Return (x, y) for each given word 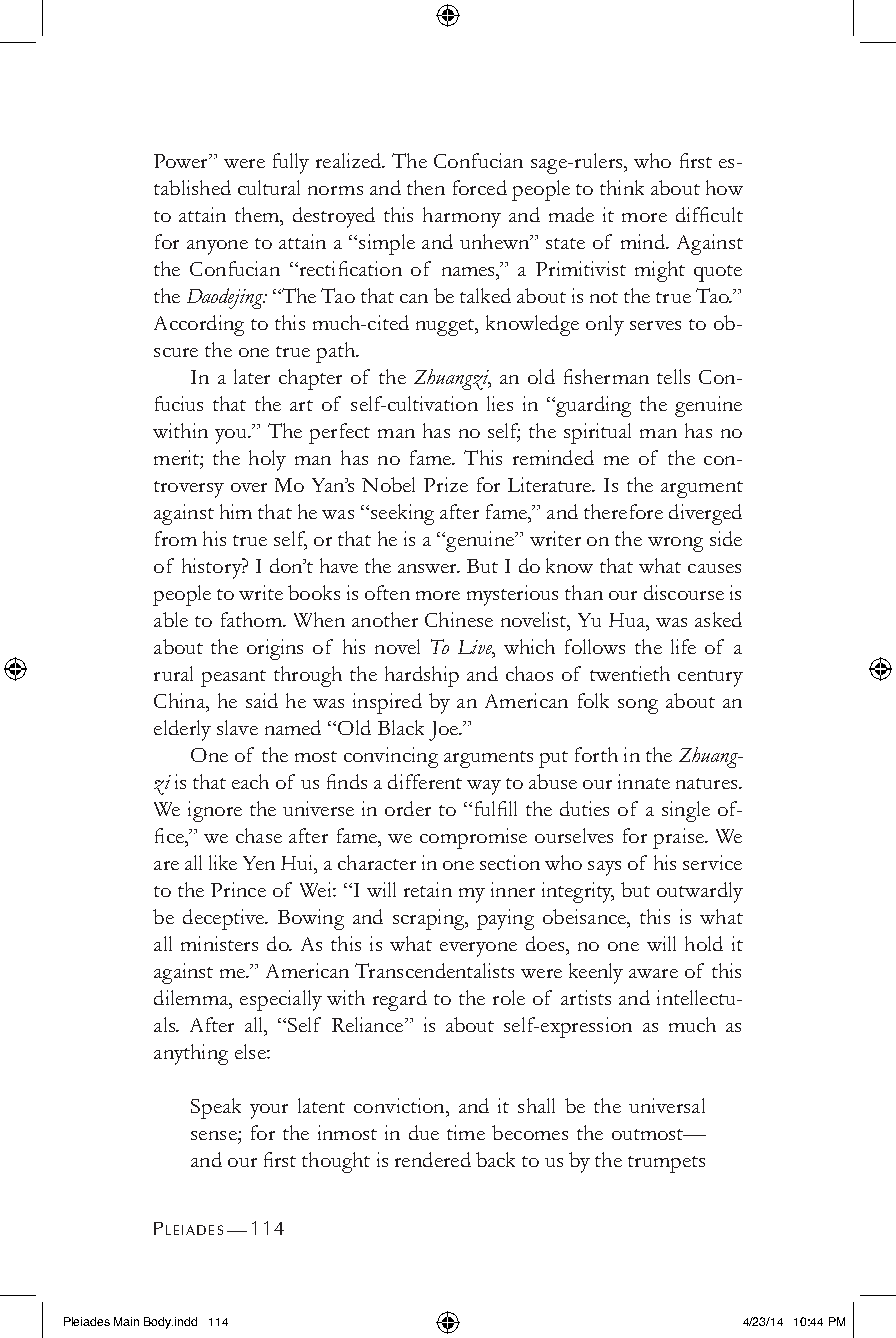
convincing (391, 757)
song (638, 706)
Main (126, 1321)
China (180, 700)
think (622, 187)
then (426, 187)
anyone (217, 247)
